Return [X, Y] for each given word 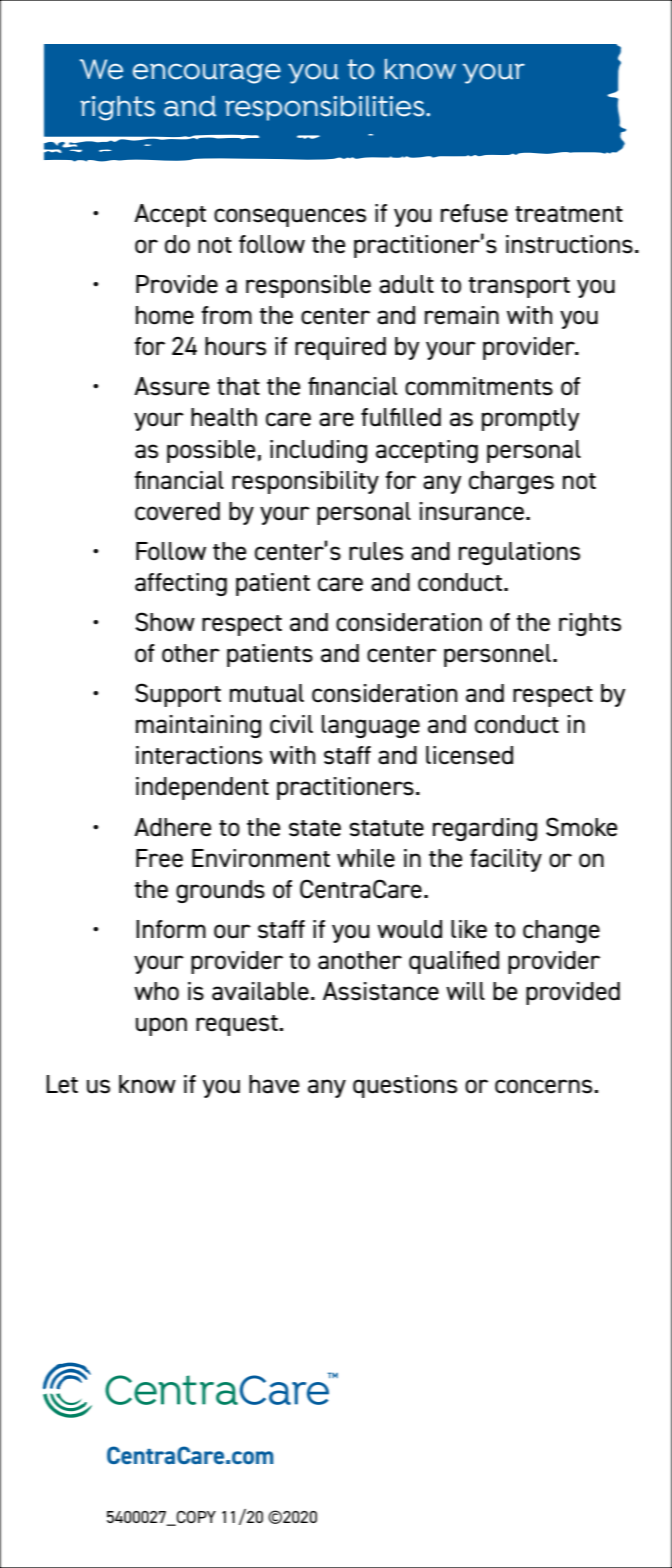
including [318, 451]
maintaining [198, 726]
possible [211, 451]
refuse [474, 213]
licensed [469, 755]
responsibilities [326, 108]
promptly [531, 419]
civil [291, 724]
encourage [207, 73]
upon [161, 1026]
